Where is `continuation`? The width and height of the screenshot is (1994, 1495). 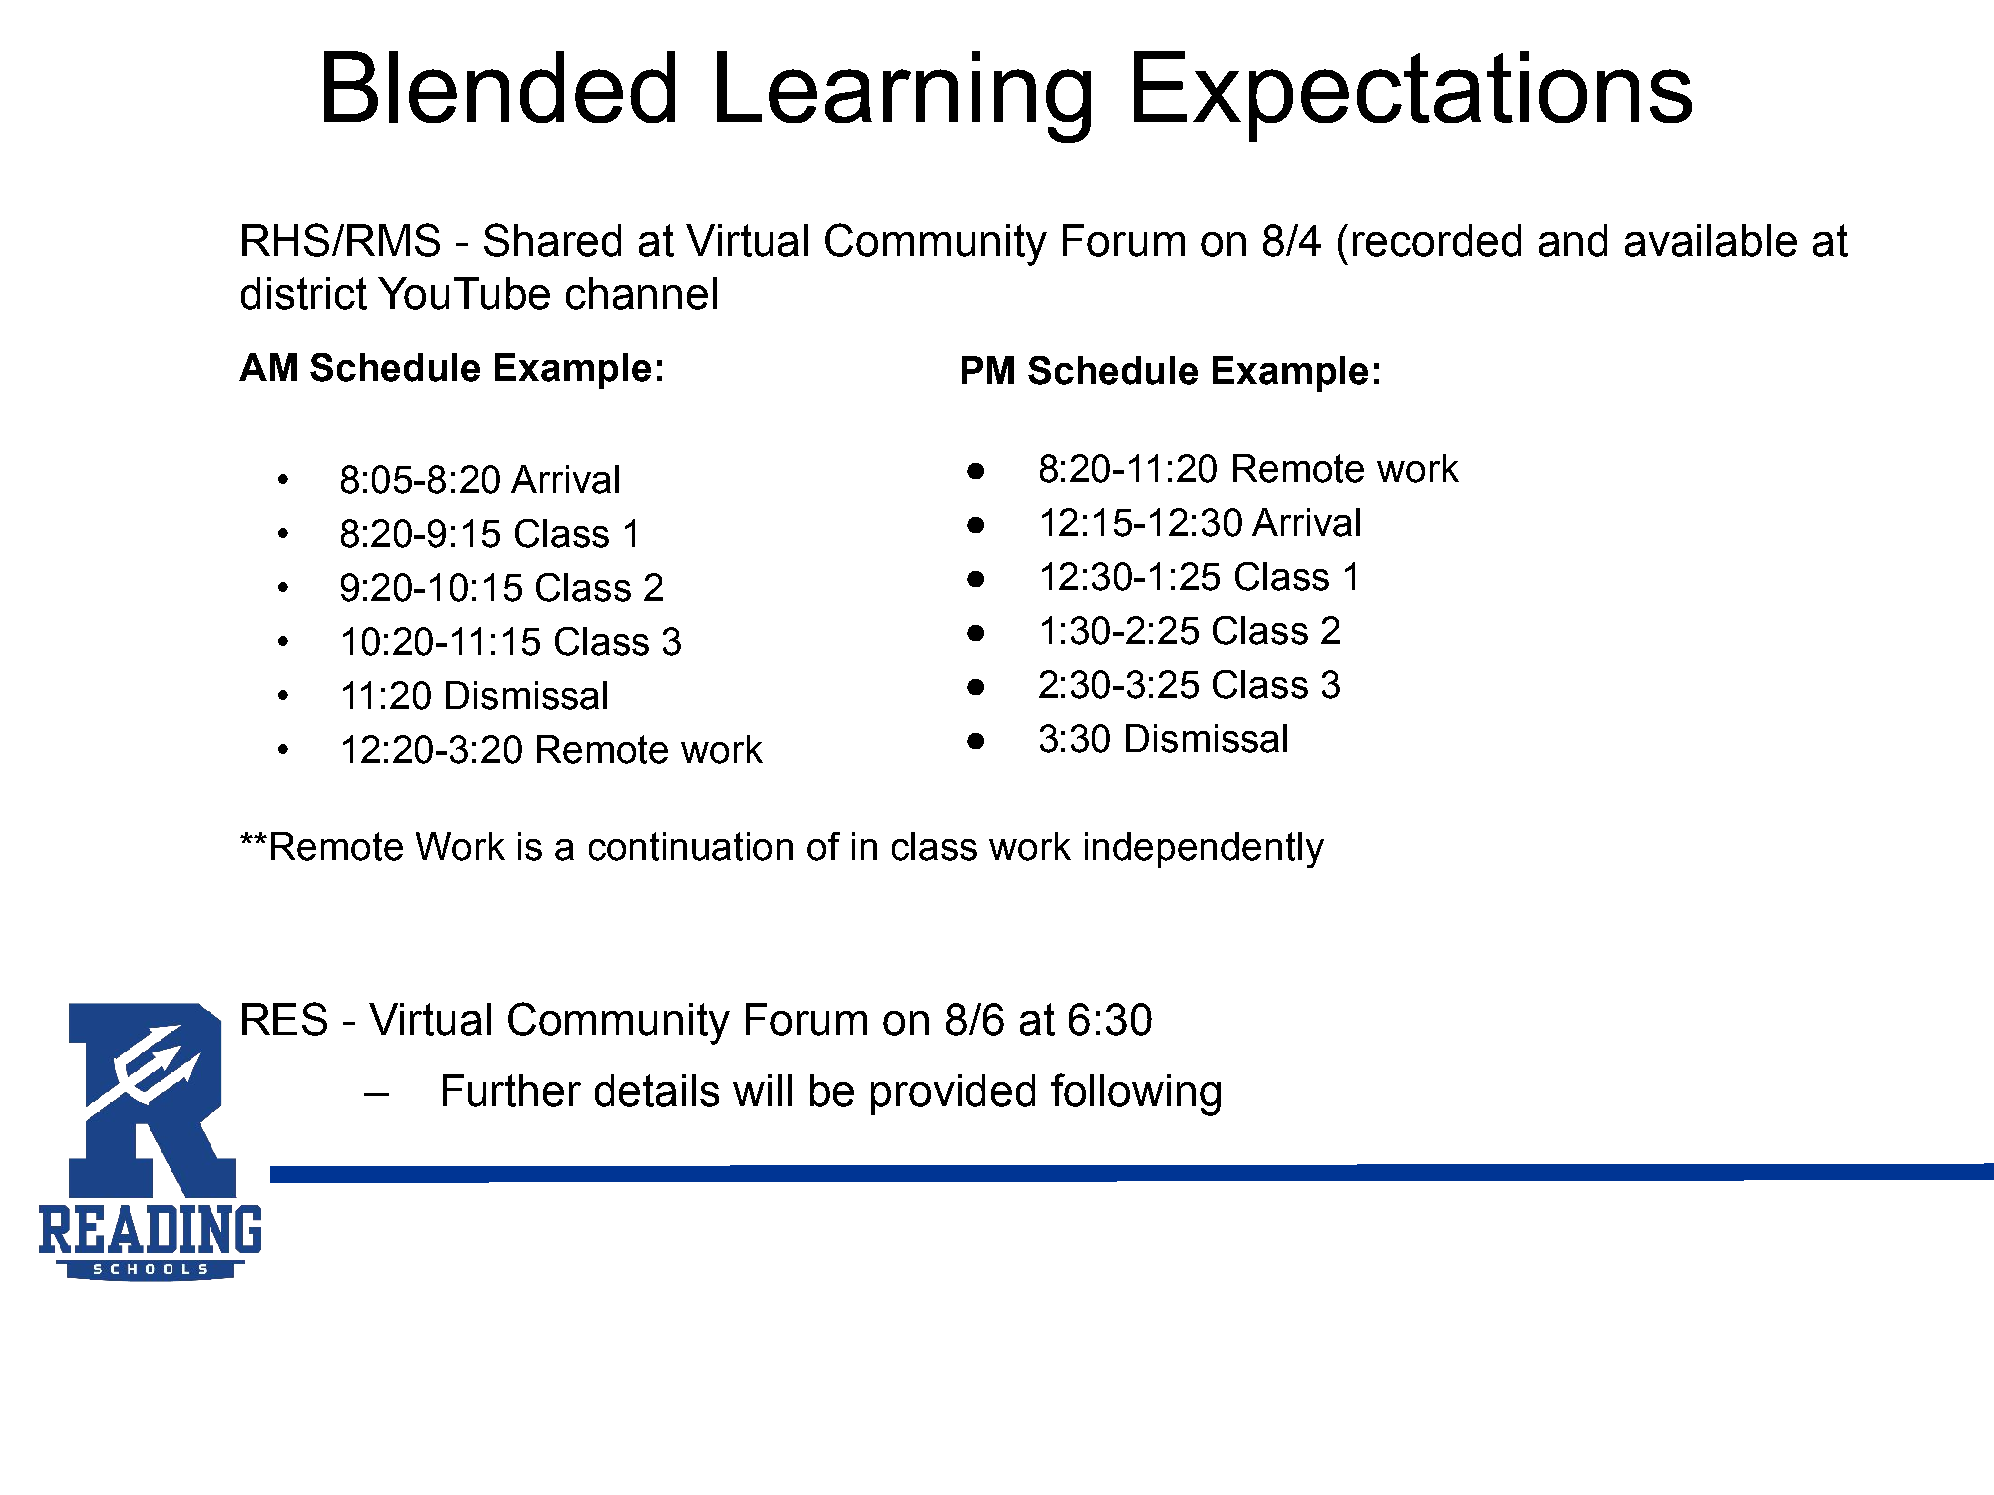 continuation is located at coordinates (691, 846).
